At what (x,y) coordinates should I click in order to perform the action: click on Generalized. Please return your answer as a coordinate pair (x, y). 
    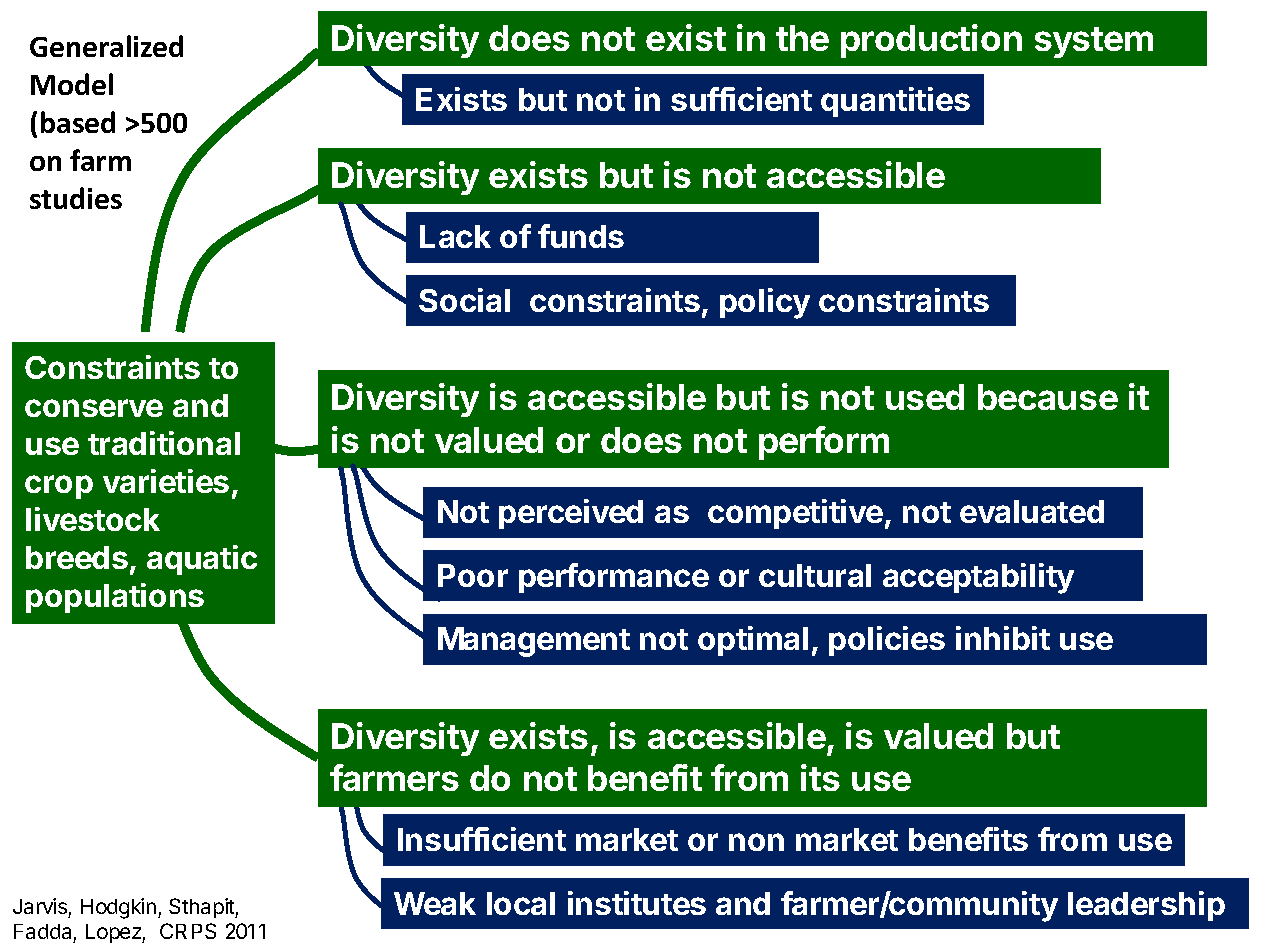
    Looking at the image, I should click on (106, 46).
